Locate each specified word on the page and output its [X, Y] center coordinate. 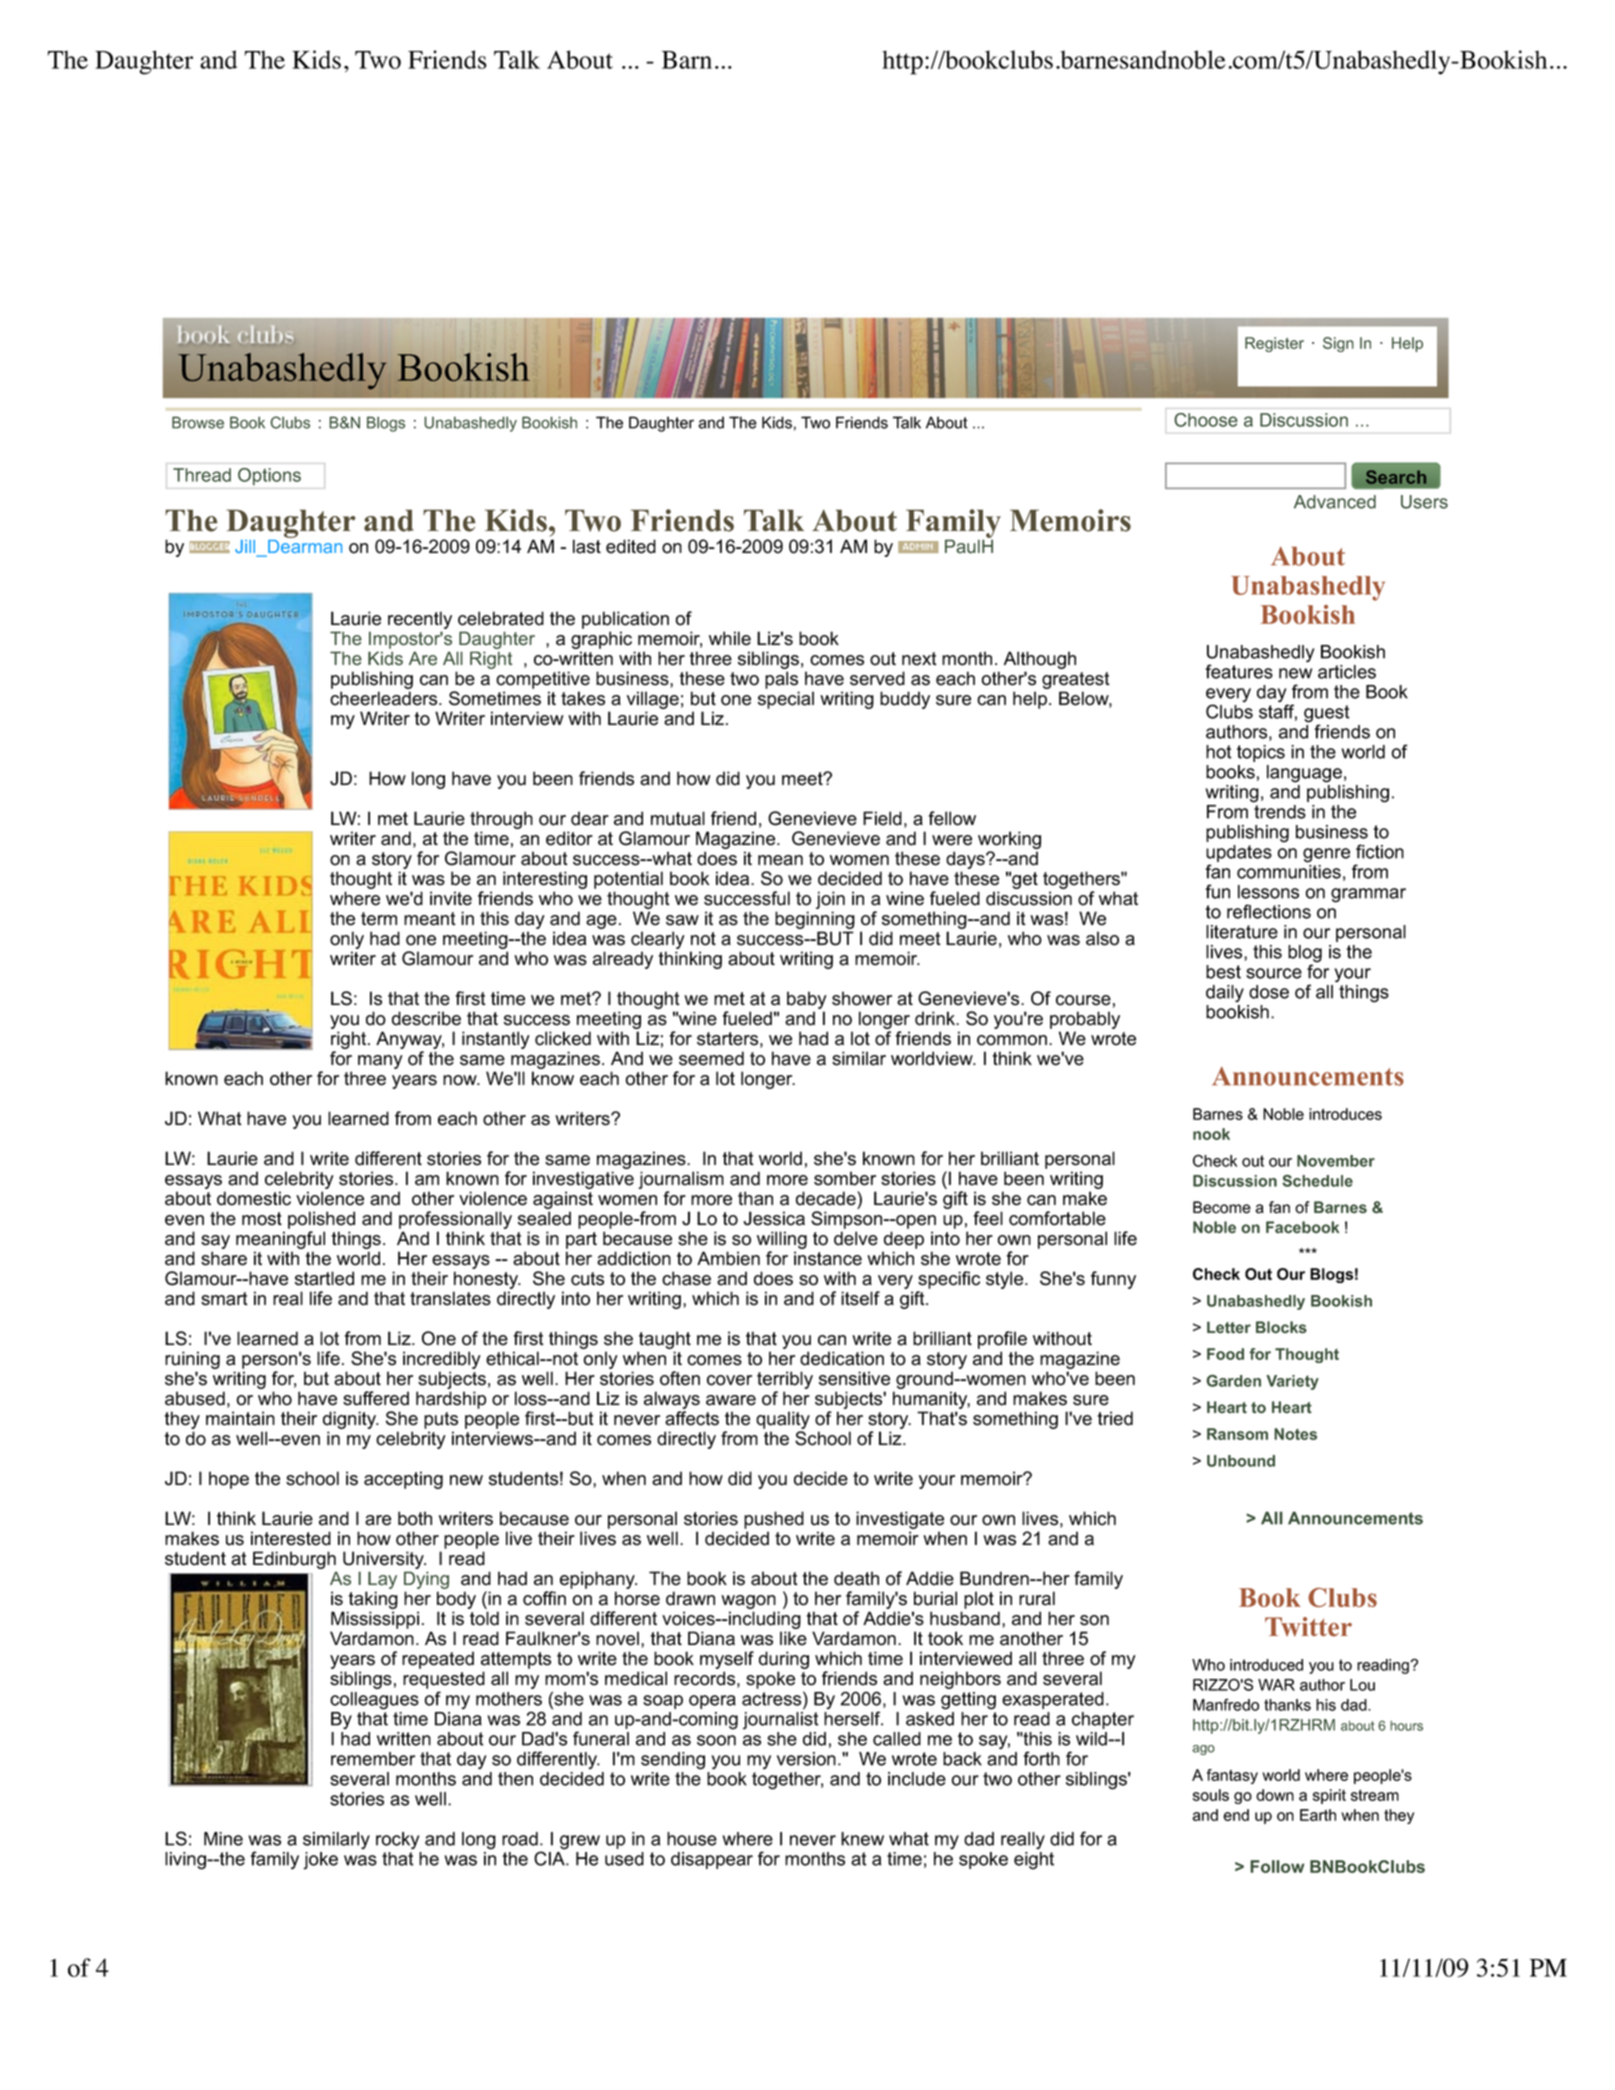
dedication [842, 1358]
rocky [398, 1841]
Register [1274, 344]
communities [1289, 872]
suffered [376, 1398]
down [1275, 1795]
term [379, 919]
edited [631, 546]
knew [862, 1839]
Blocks [1281, 1327]
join [830, 900]
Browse [198, 422]
